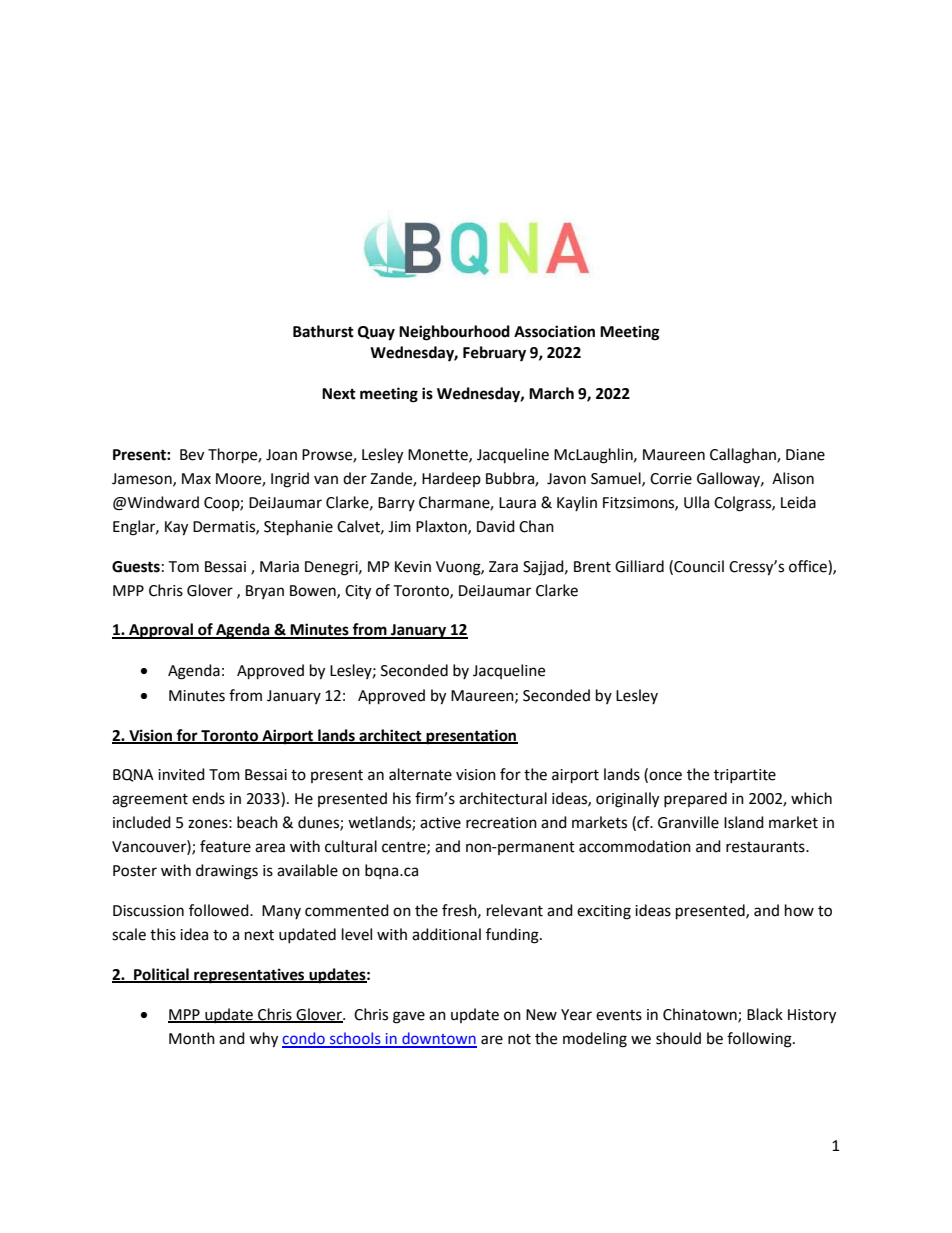 The image size is (952, 1233). What do you see at coordinates (554, 331) in the page?
I see `Association` at bounding box center [554, 331].
